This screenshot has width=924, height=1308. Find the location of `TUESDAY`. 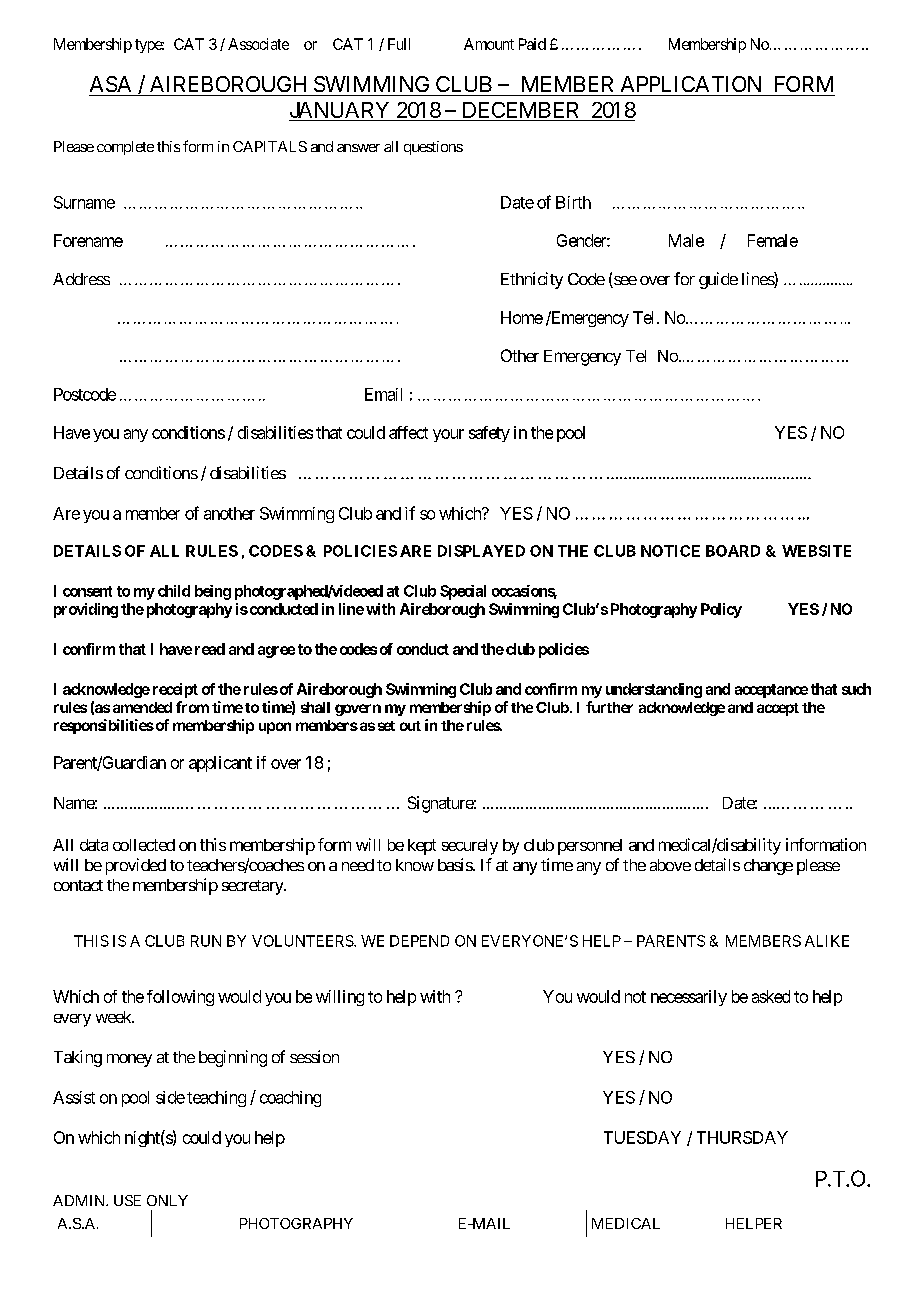

TUESDAY is located at coordinates (642, 1137).
